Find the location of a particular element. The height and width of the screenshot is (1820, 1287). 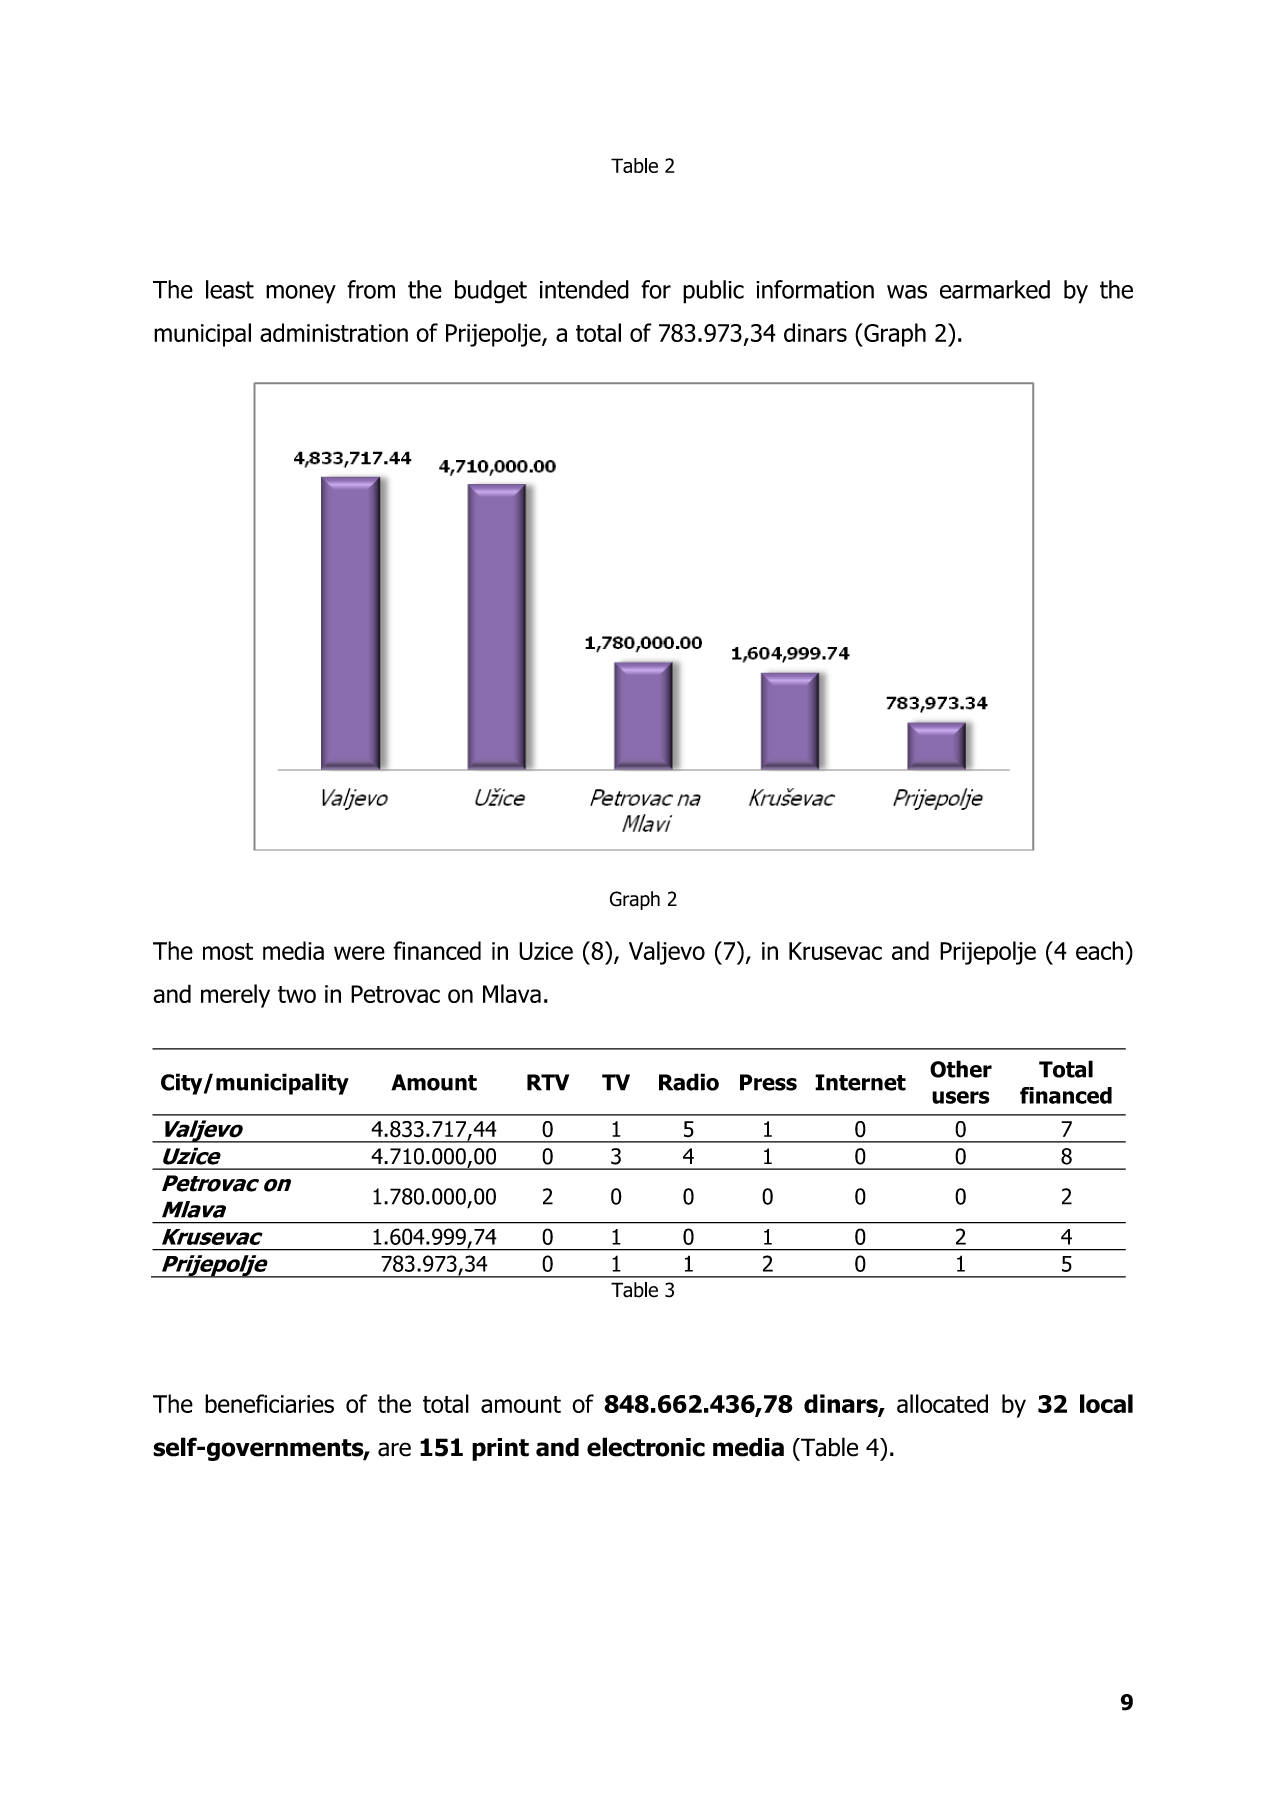

Radio is located at coordinates (689, 1082).
